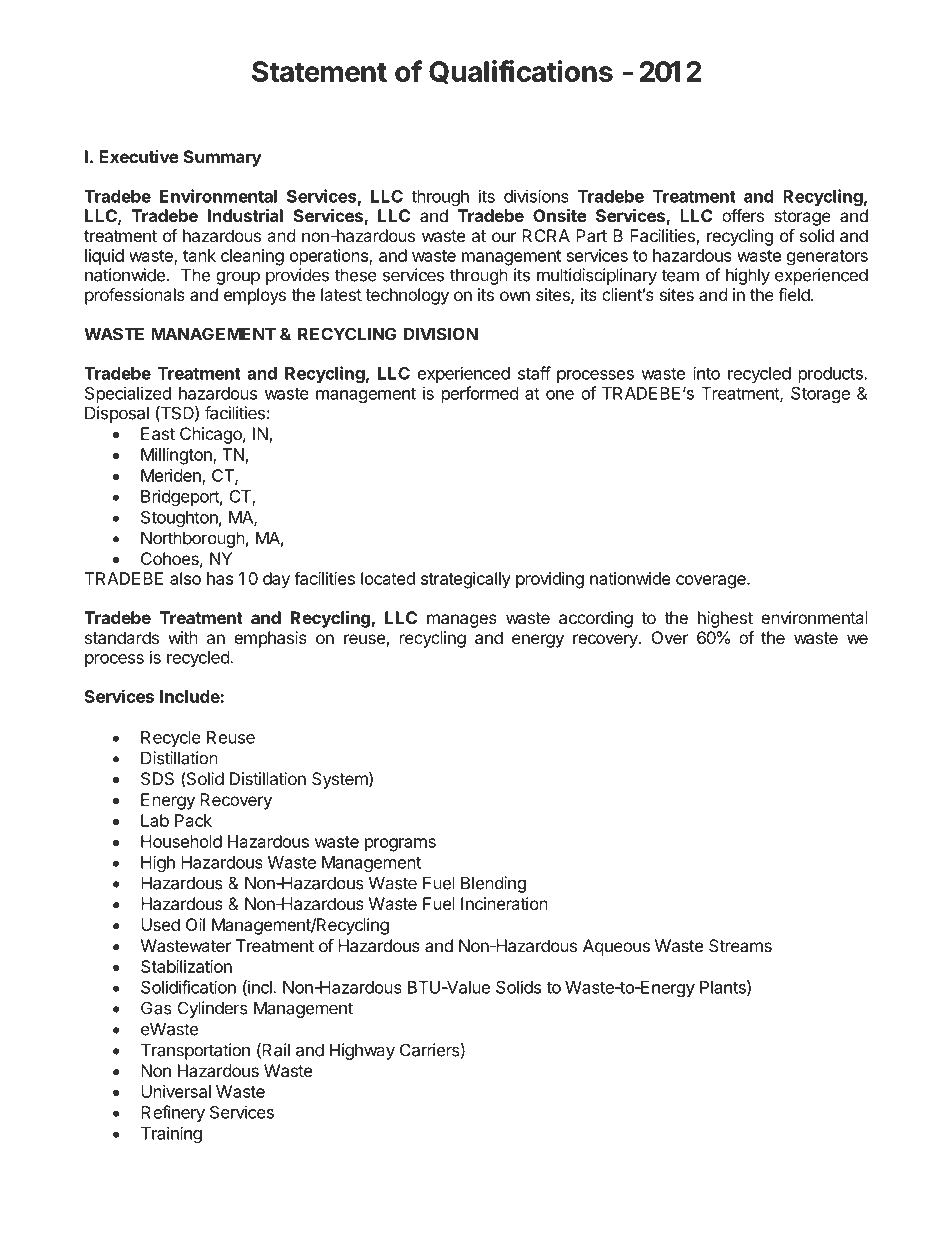 This document has height=1233, width=952. What do you see at coordinates (183, 637) in the document?
I see `with` at bounding box center [183, 637].
